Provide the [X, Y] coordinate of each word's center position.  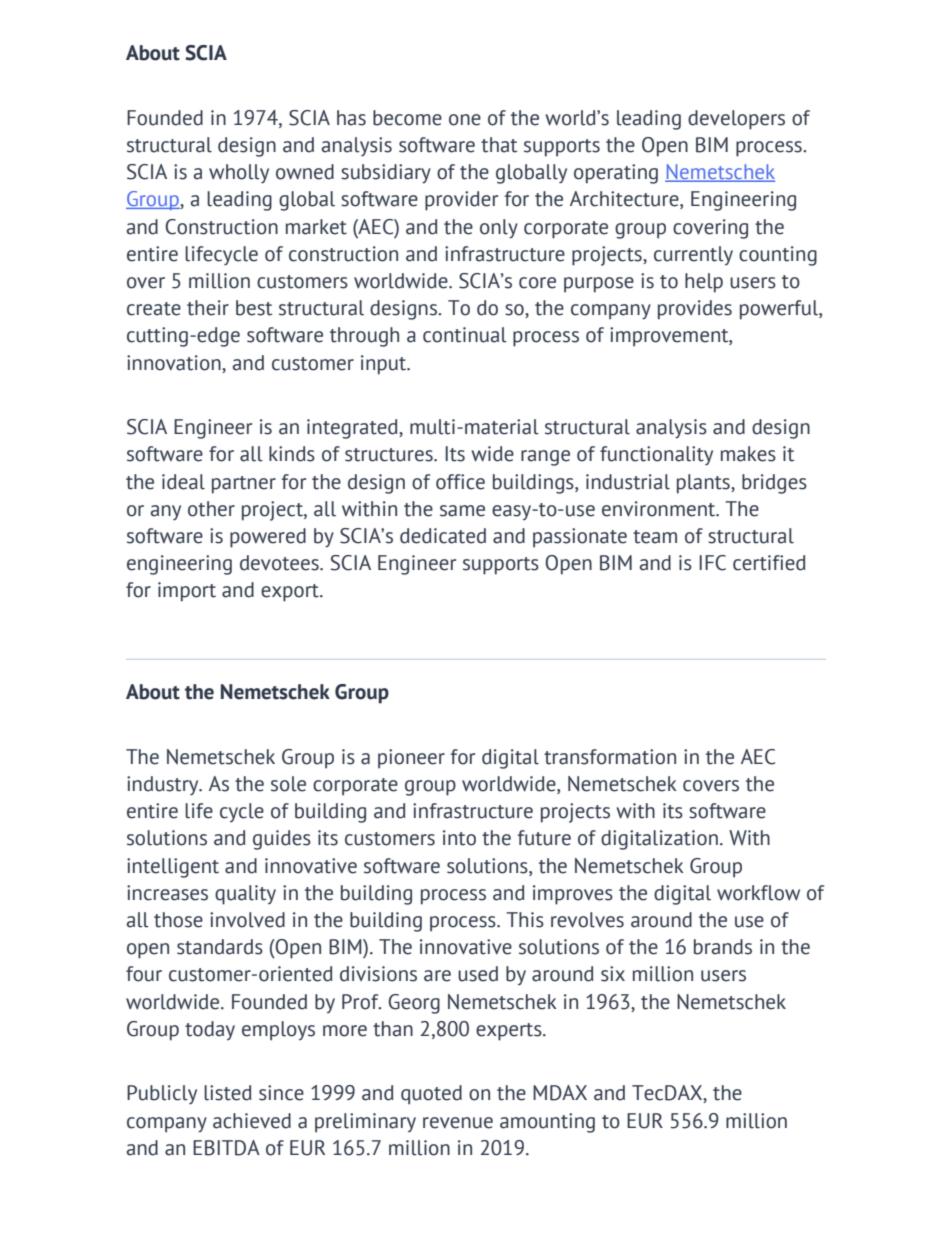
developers [736, 120]
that [499, 145]
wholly [239, 174]
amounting [547, 1123]
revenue [458, 1123]
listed [228, 1093]
